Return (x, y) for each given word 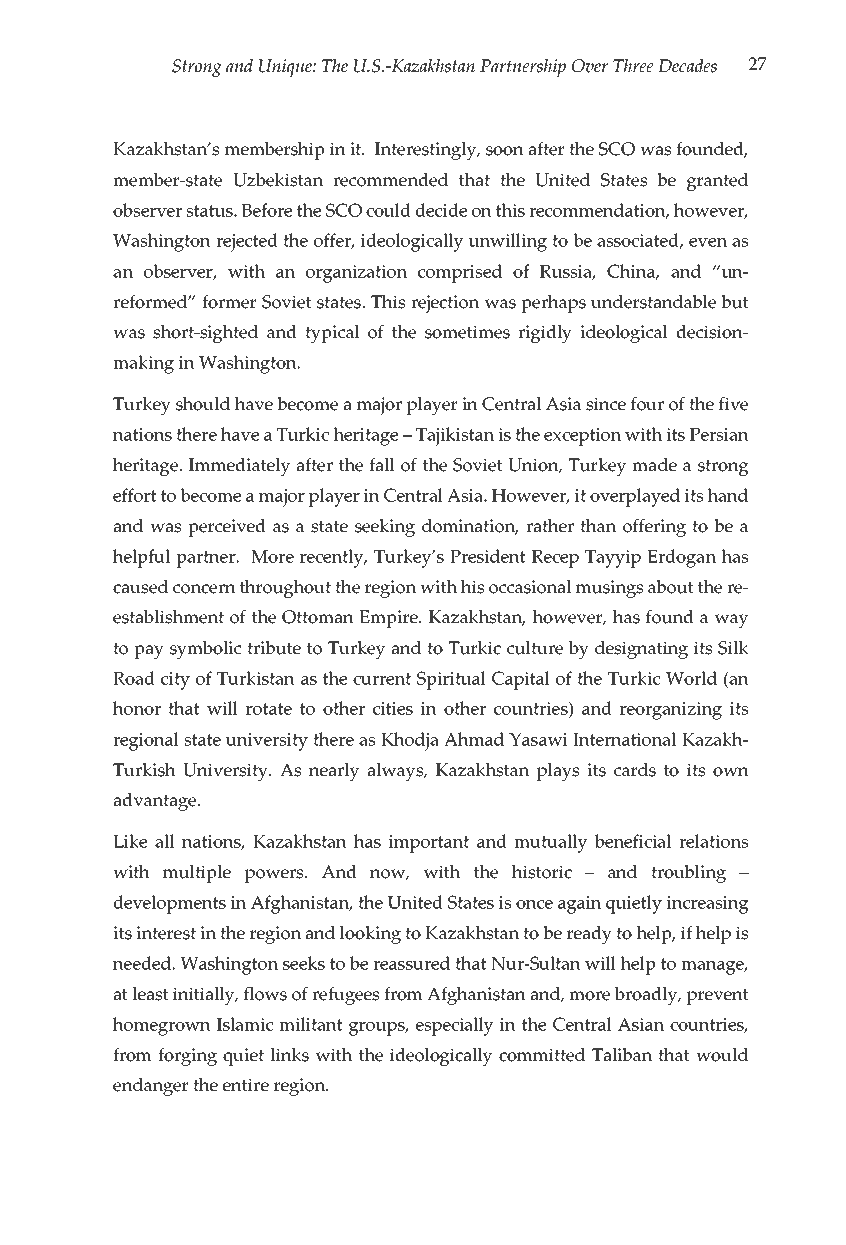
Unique (286, 68)
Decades (687, 65)
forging (187, 1057)
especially (454, 1026)
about (671, 587)
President (488, 556)
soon (505, 151)
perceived (227, 528)
